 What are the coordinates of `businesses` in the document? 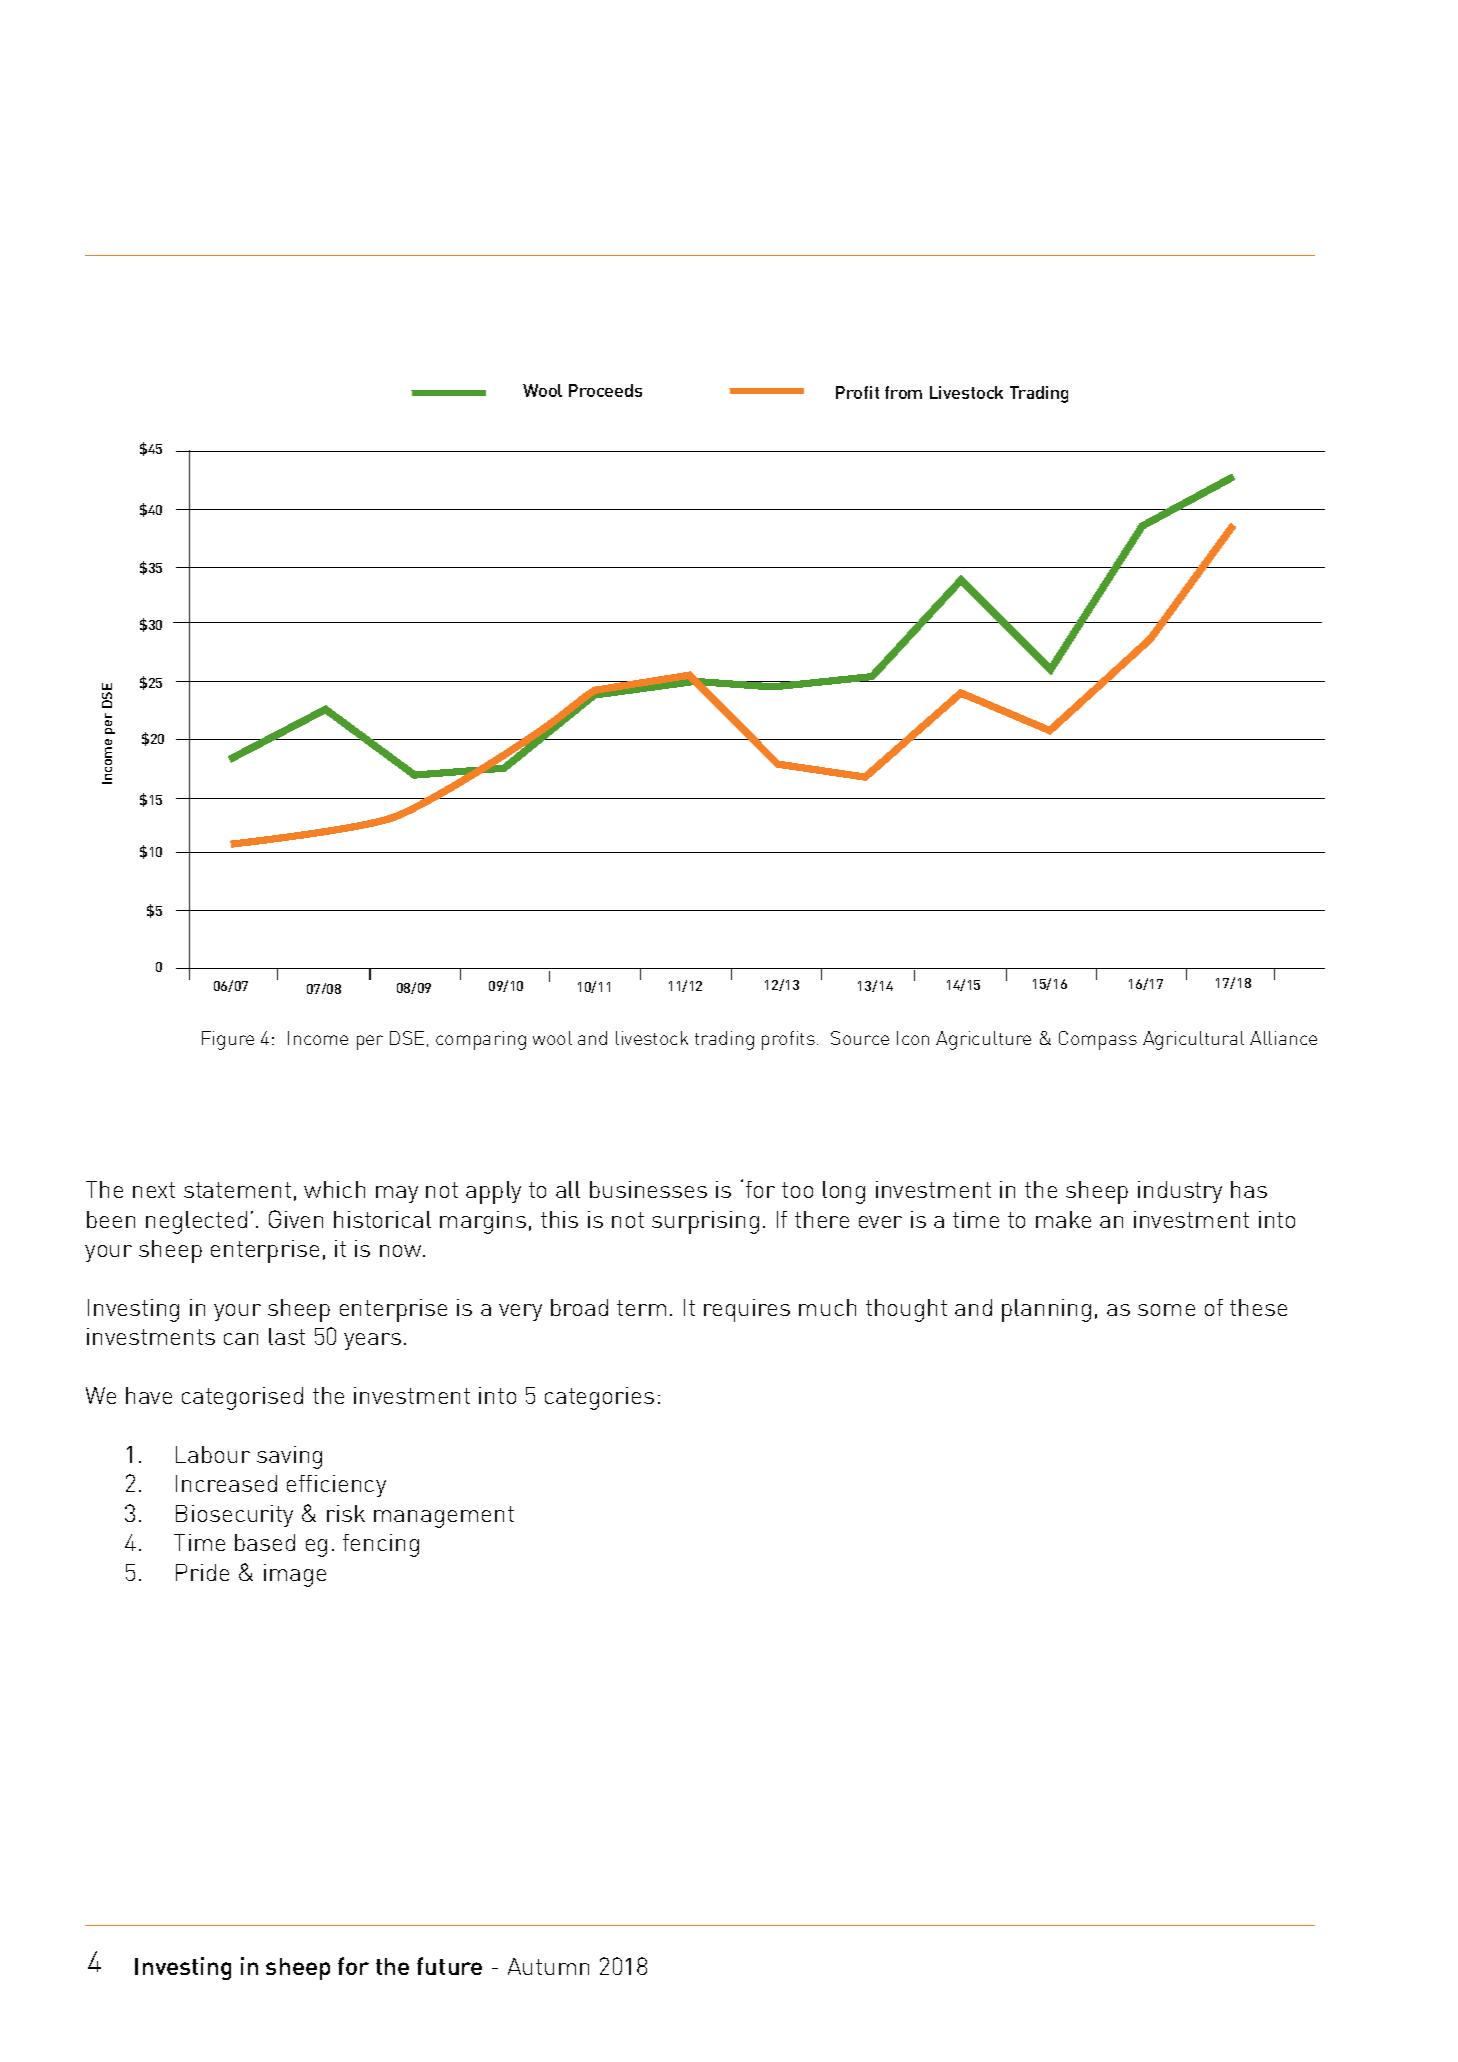 It's located at (648, 1189).
